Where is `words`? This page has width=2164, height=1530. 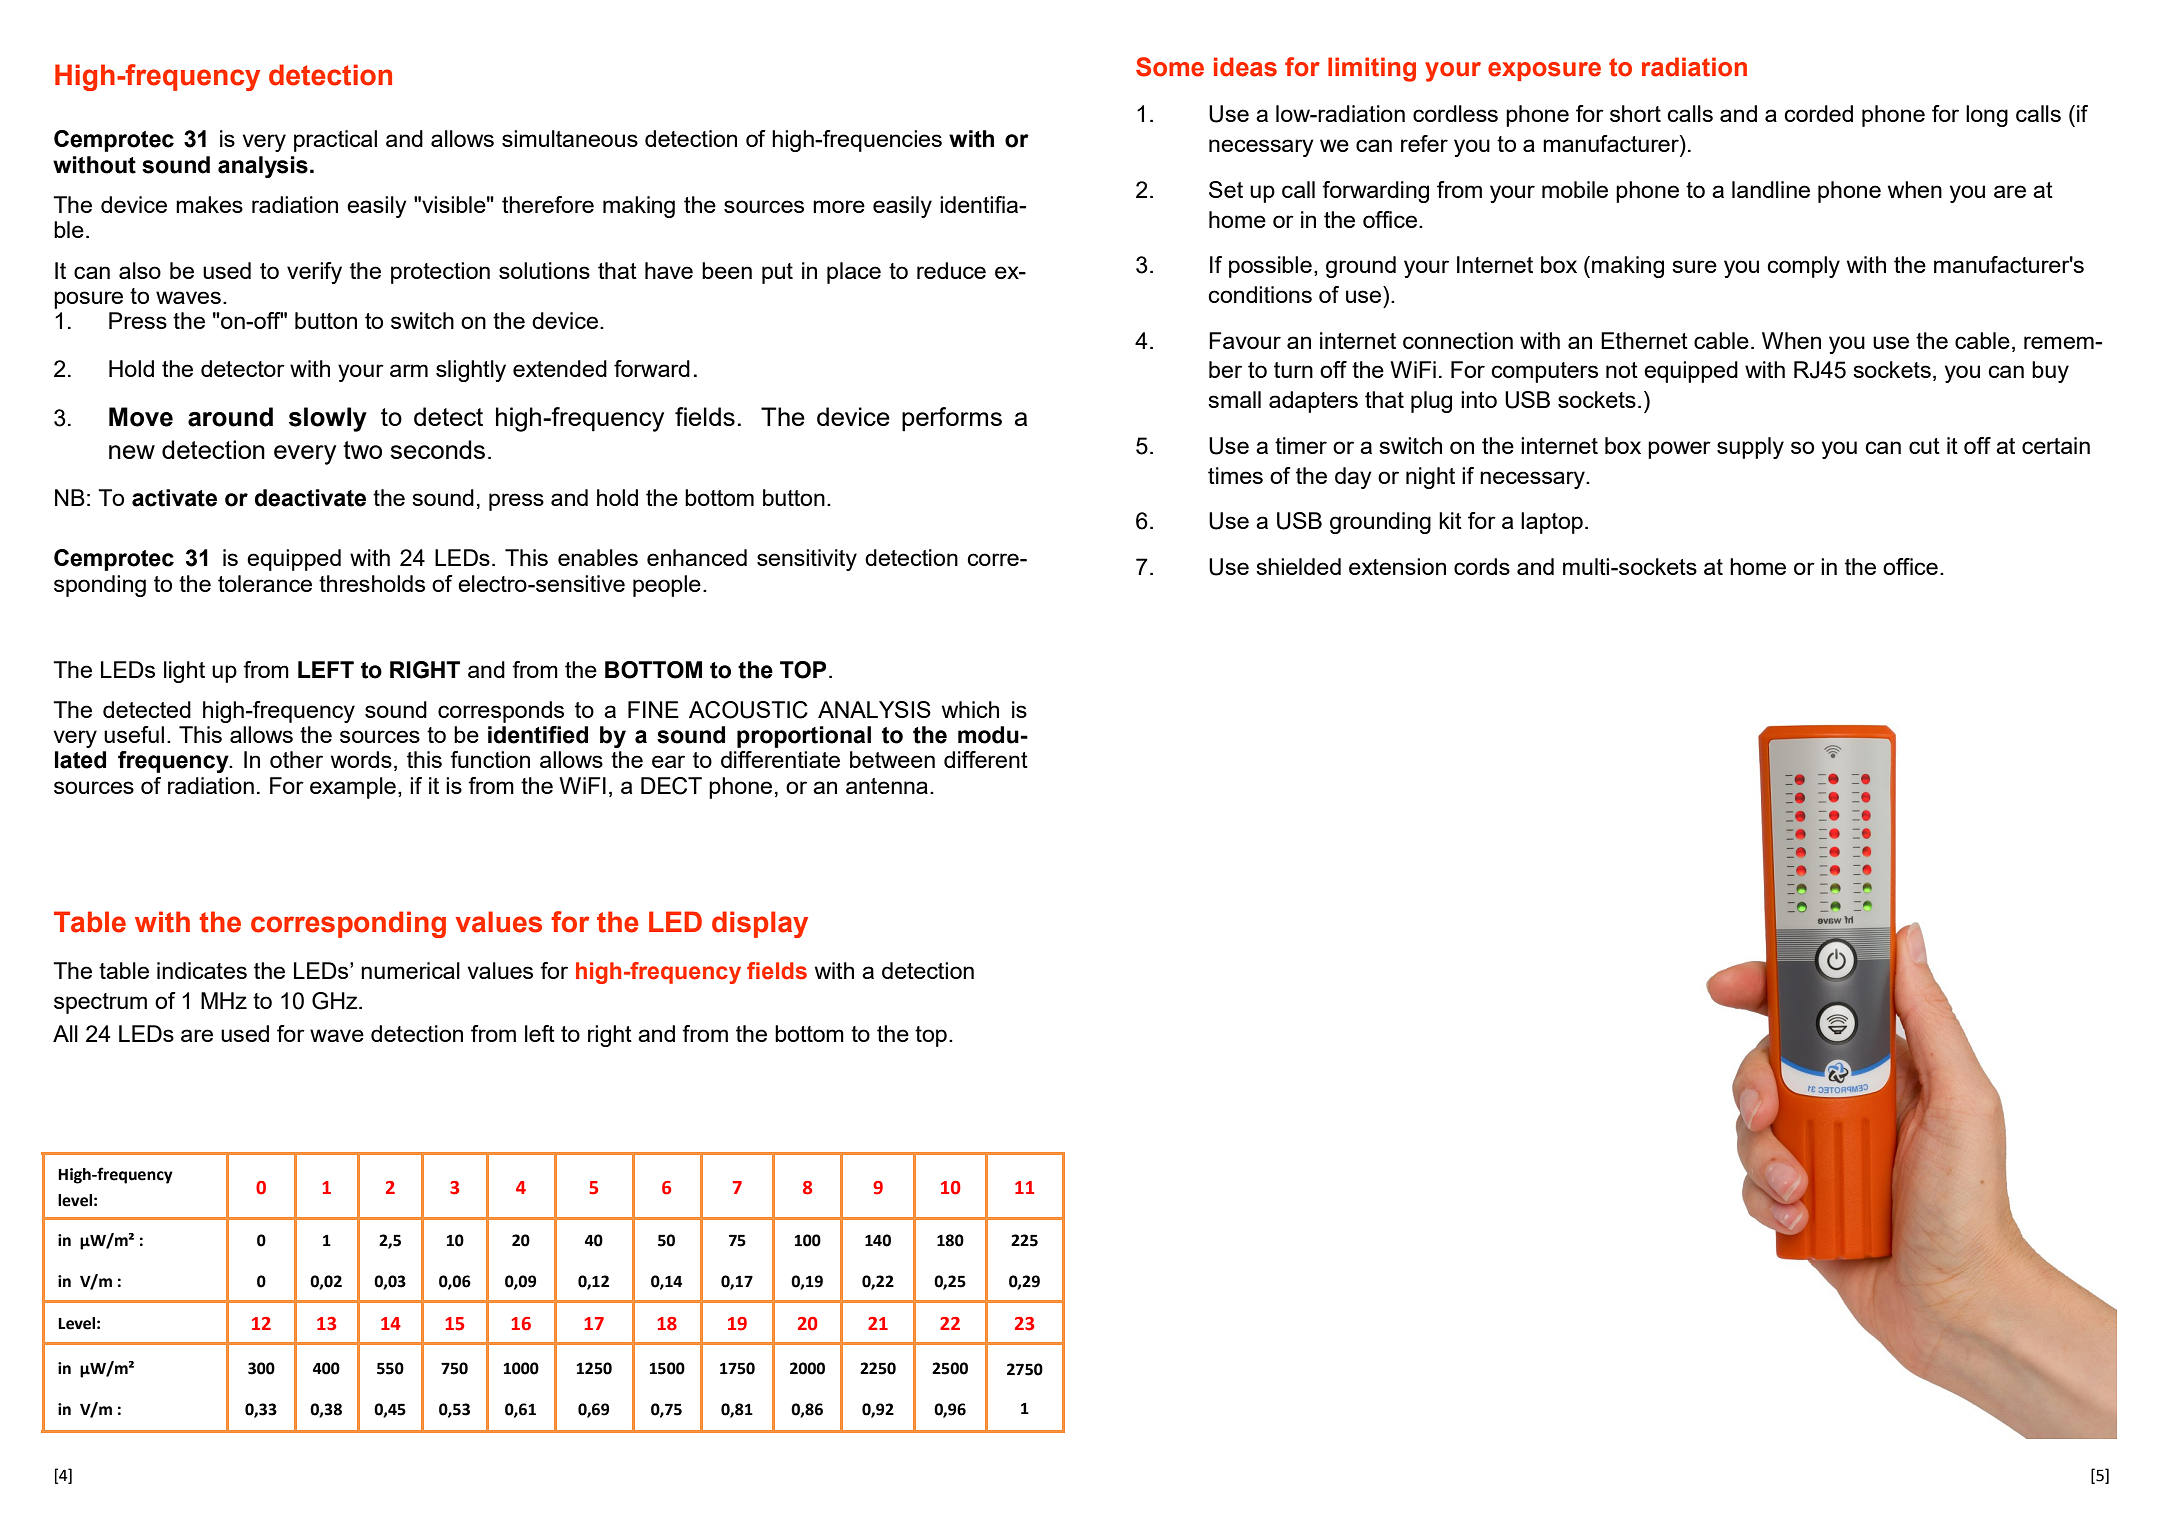
words is located at coordinates (361, 759).
